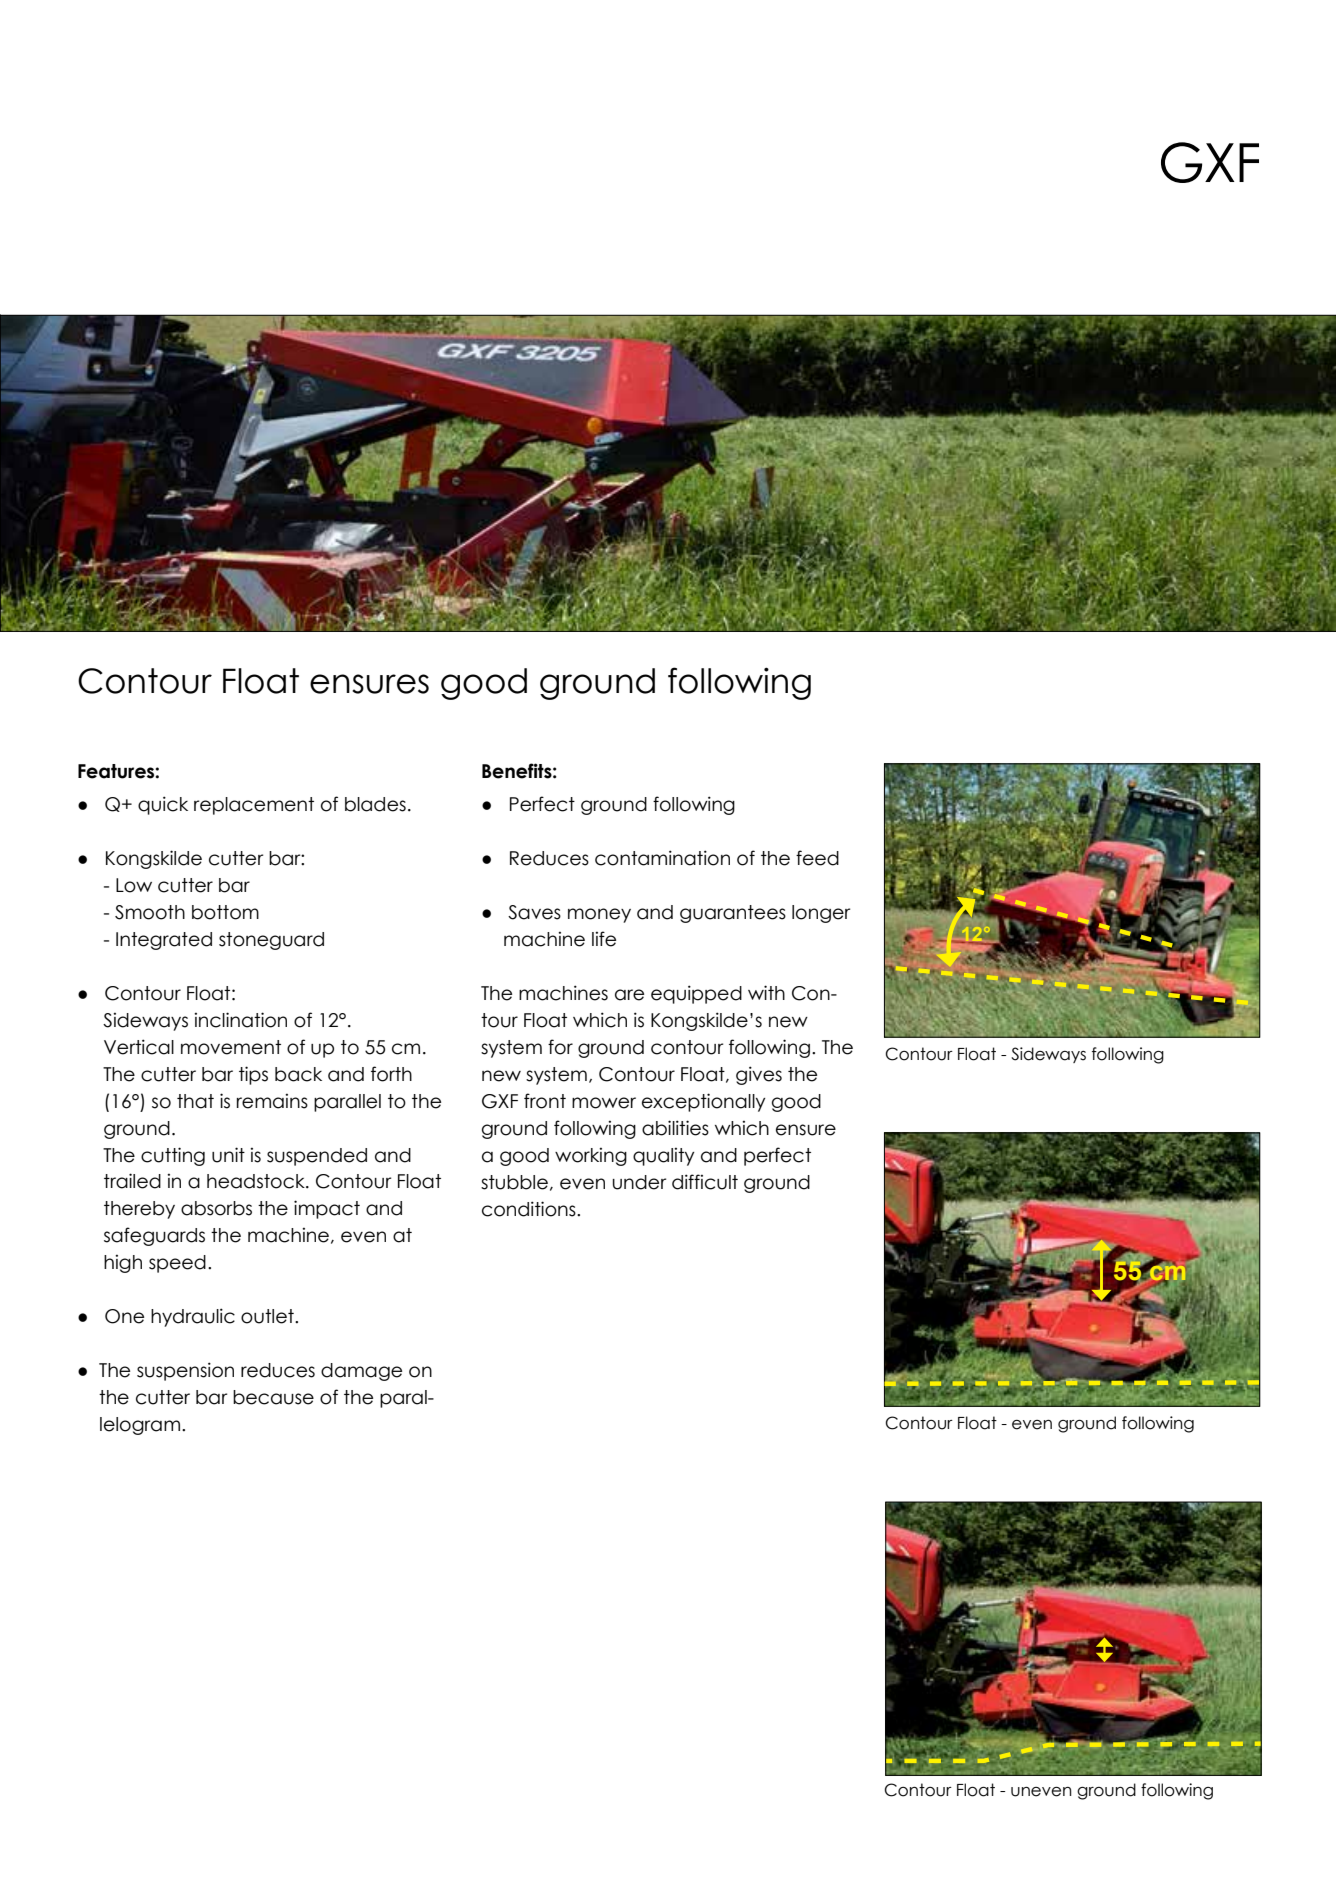 Image resolution: width=1336 pixels, height=1890 pixels. Describe the element at coordinates (185, 1371) in the screenshot. I see `suspension` at that location.
